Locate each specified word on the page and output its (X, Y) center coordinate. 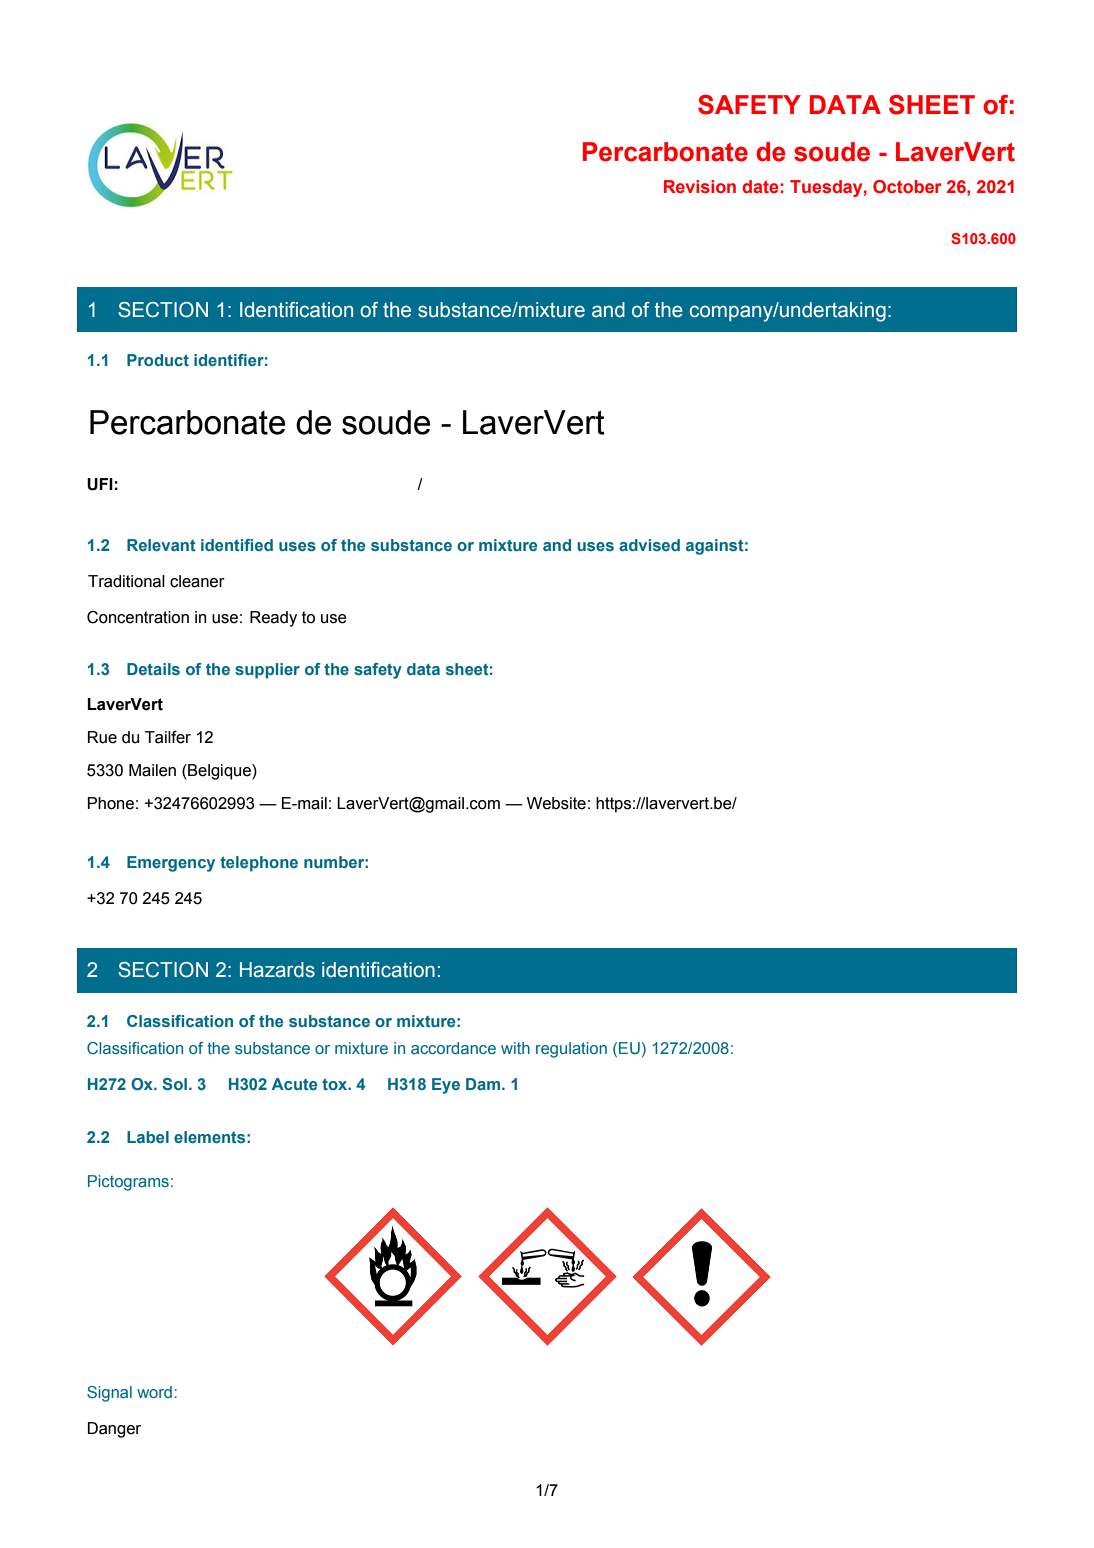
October (907, 186)
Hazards (277, 970)
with (515, 1048)
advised (649, 545)
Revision (700, 187)
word (154, 1392)
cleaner (197, 581)
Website (556, 803)
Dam (484, 1084)
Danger (114, 1430)
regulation (571, 1050)
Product (158, 360)
